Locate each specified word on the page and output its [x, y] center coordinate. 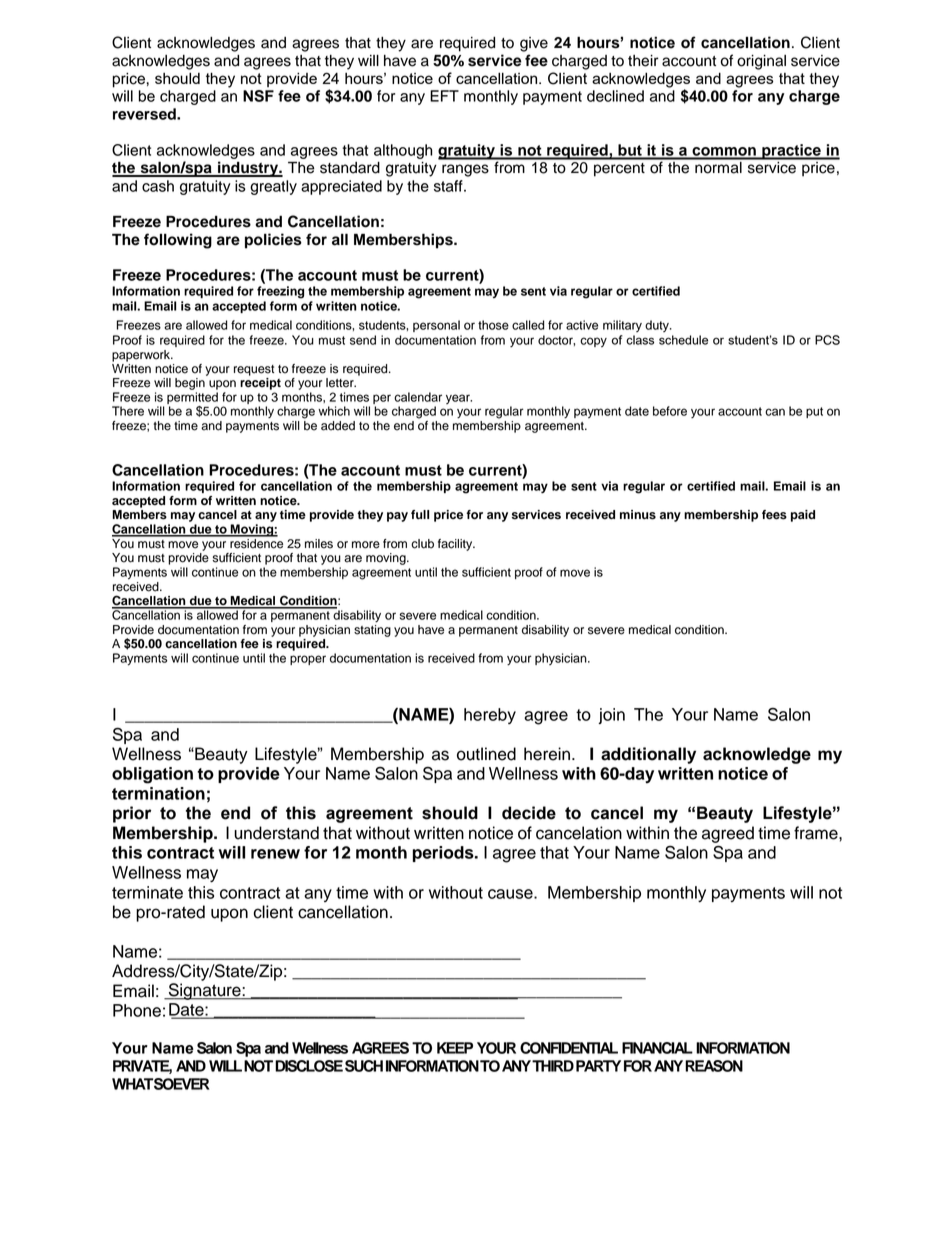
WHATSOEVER [160, 1084]
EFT [444, 96]
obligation [152, 775]
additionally [648, 755]
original [761, 62]
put [814, 412]
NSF [258, 96]
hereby [490, 716]
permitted [192, 398]
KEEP [455, 1048]
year [459, 399]
